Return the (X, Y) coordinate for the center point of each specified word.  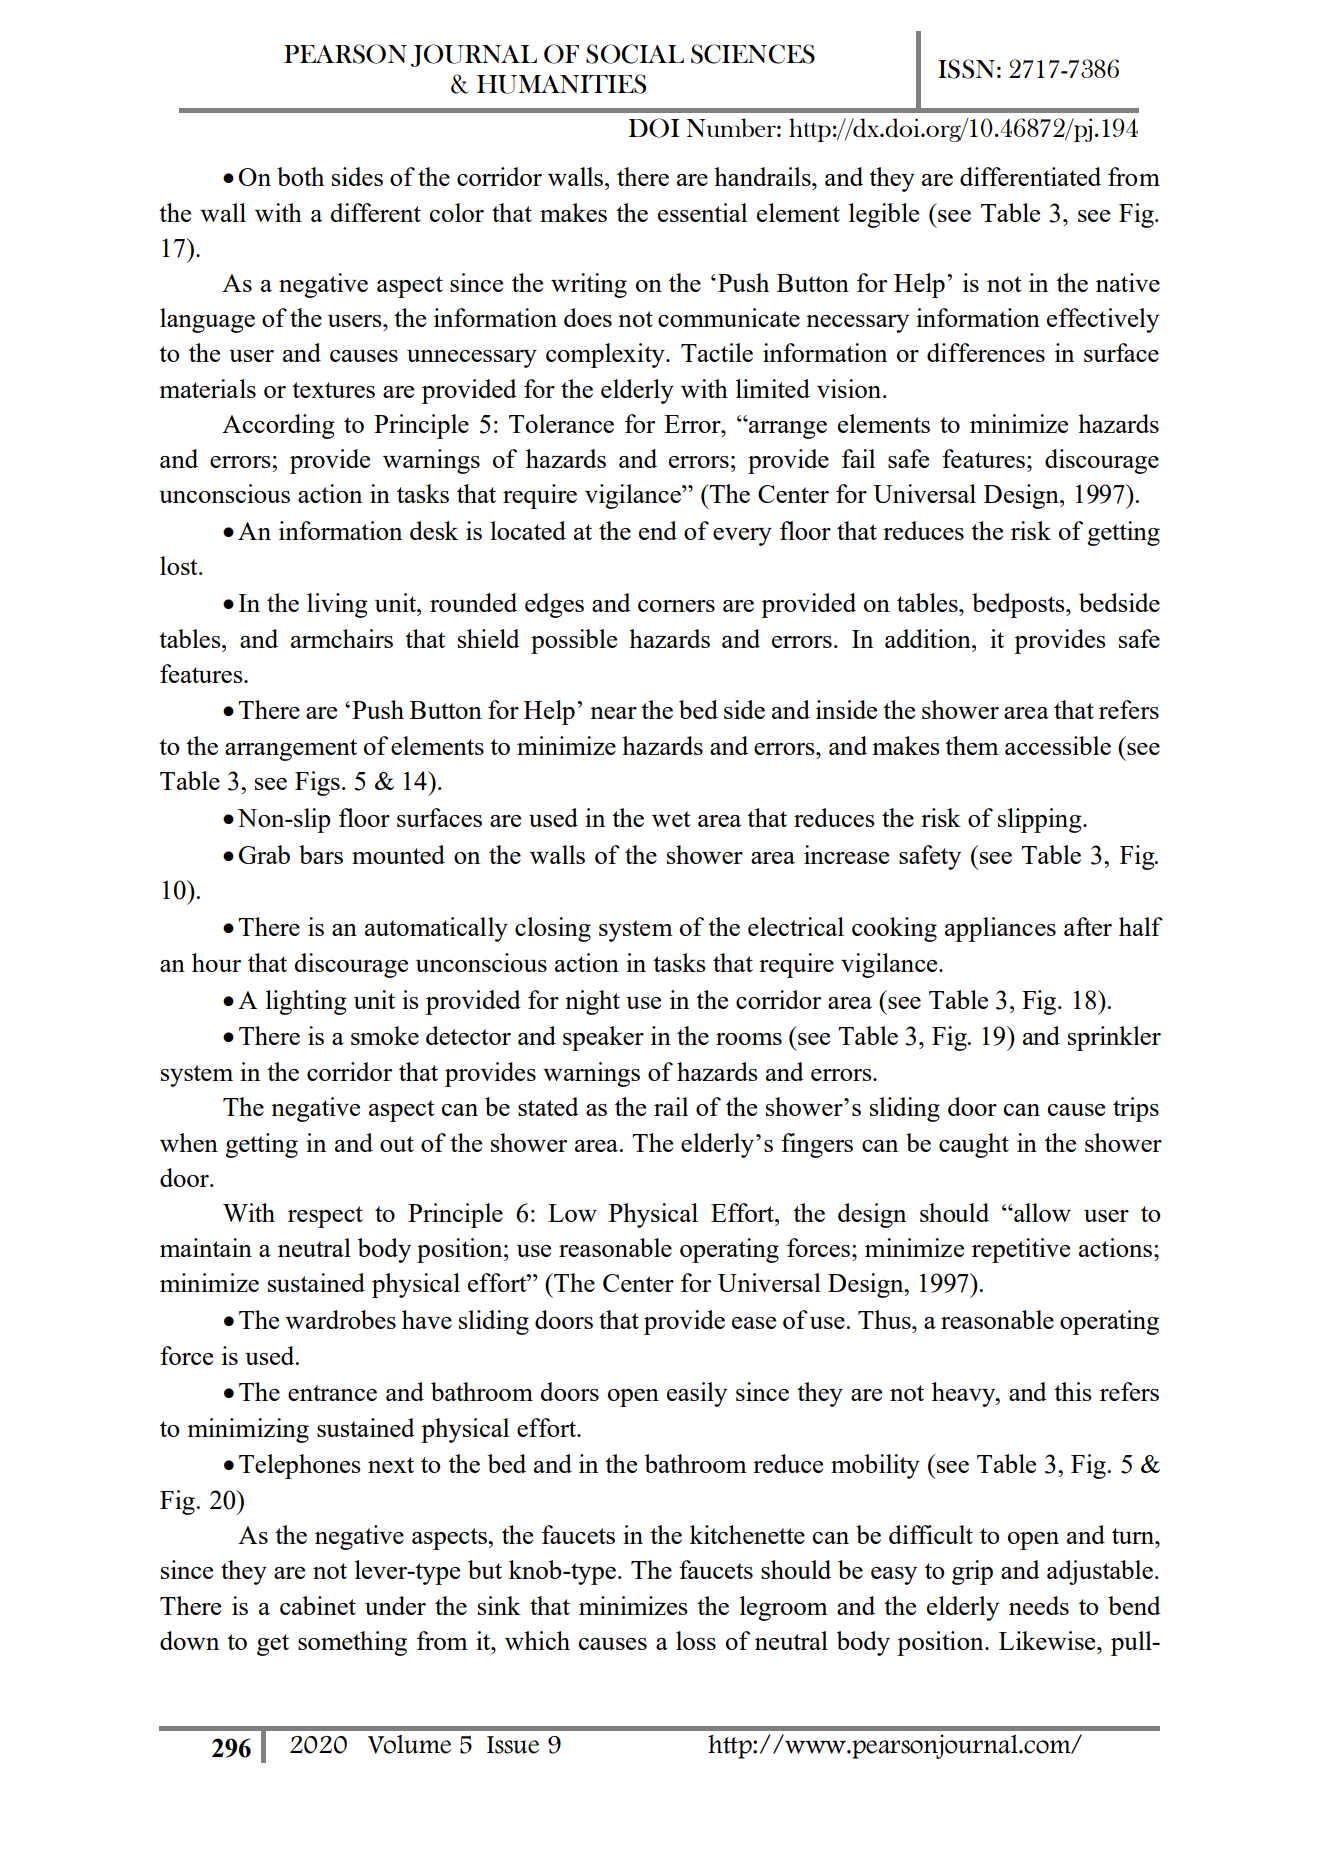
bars (321, 854)
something (352, 1643)
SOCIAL (635, 54)
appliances (1000, 929)
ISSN (966, 69)
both (300, 176)
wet (671, 819)
